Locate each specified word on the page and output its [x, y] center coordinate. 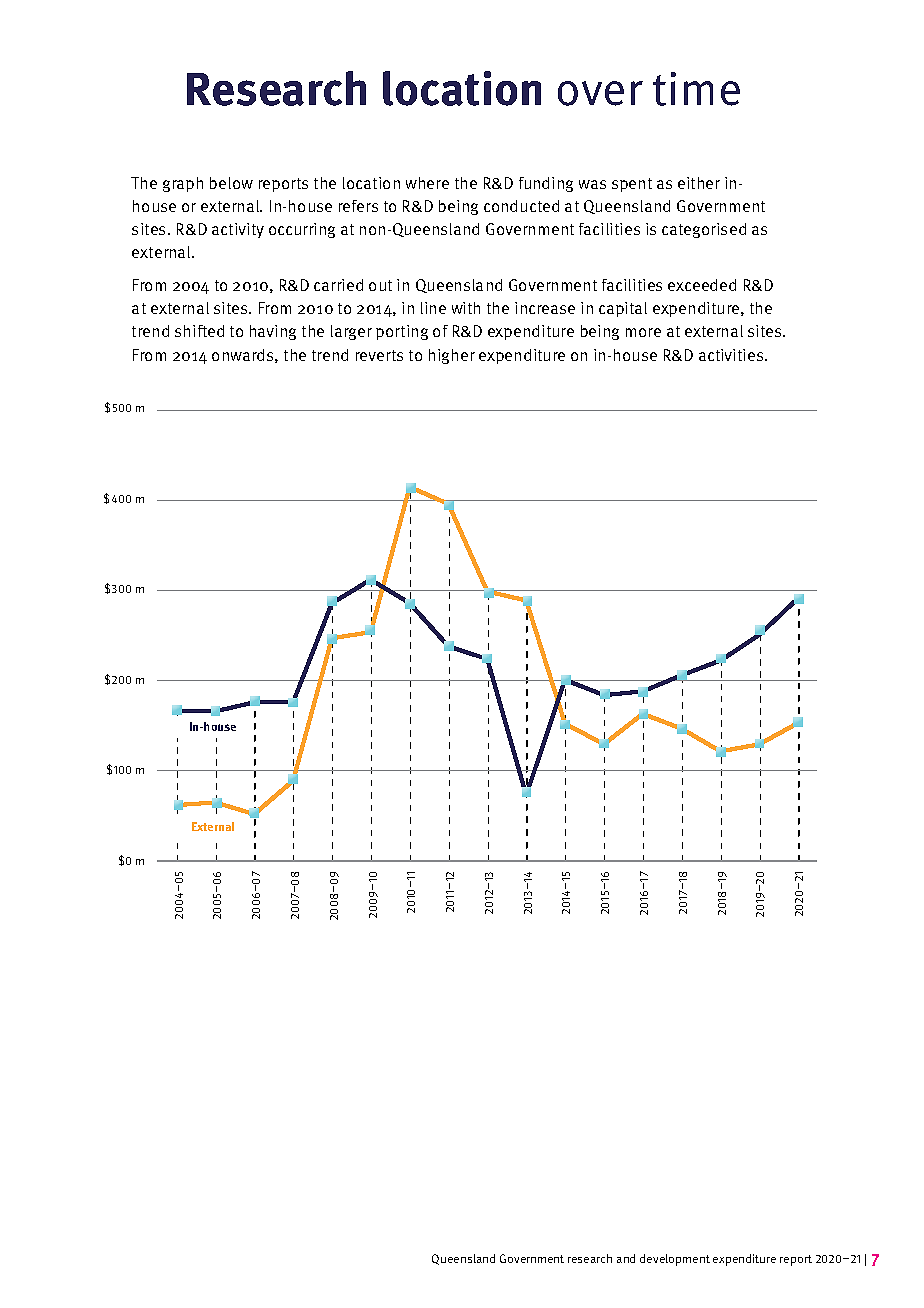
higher [452, 356]
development [675, 1260]
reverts [379, 355]
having [273, 332]
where [427, 183]
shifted [199, 331]
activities [732, 355]
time [696, 89]
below [231, 183]
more [643, 332]
